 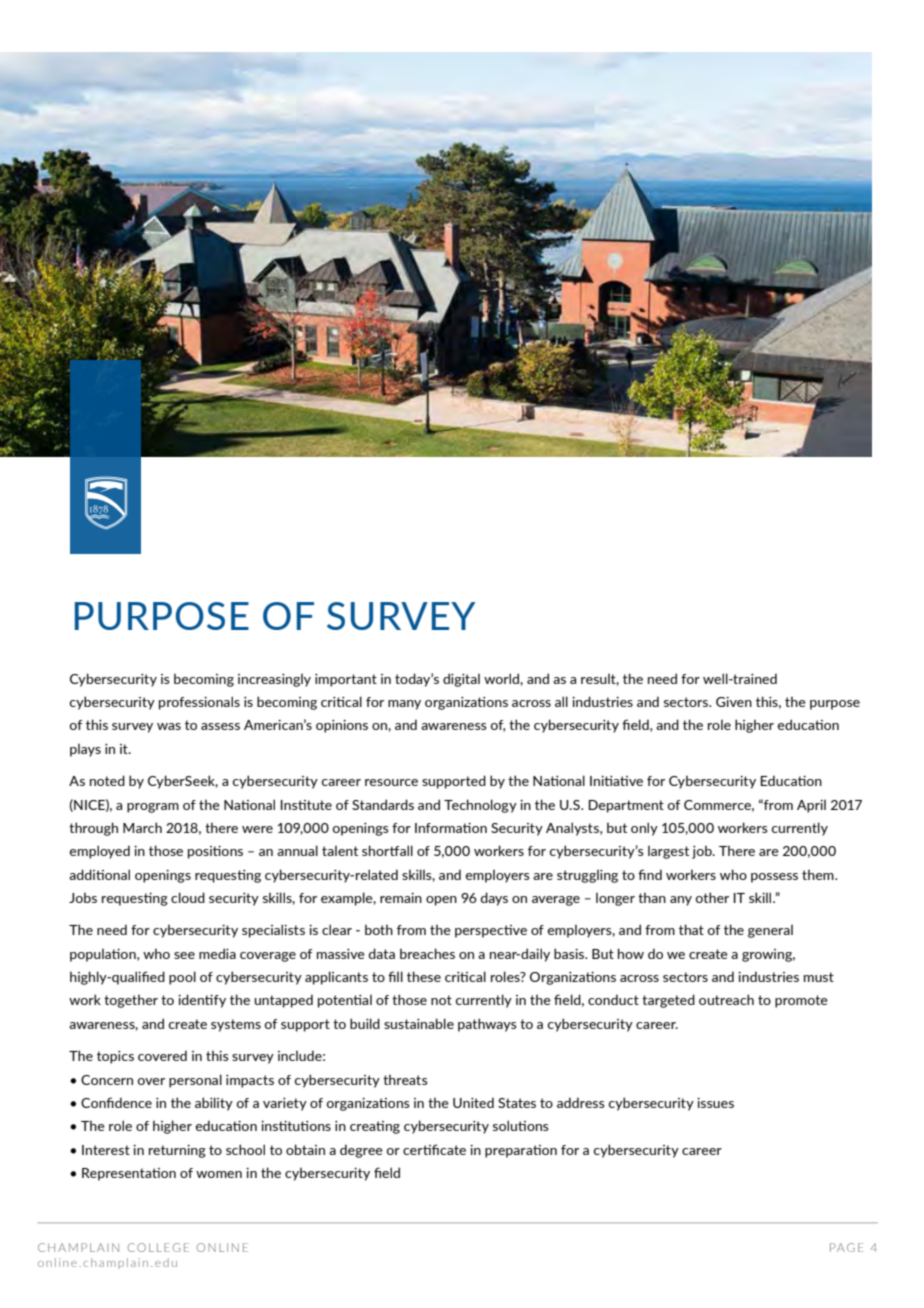 I want to click on preparation, so click(x=521, y=1151).
